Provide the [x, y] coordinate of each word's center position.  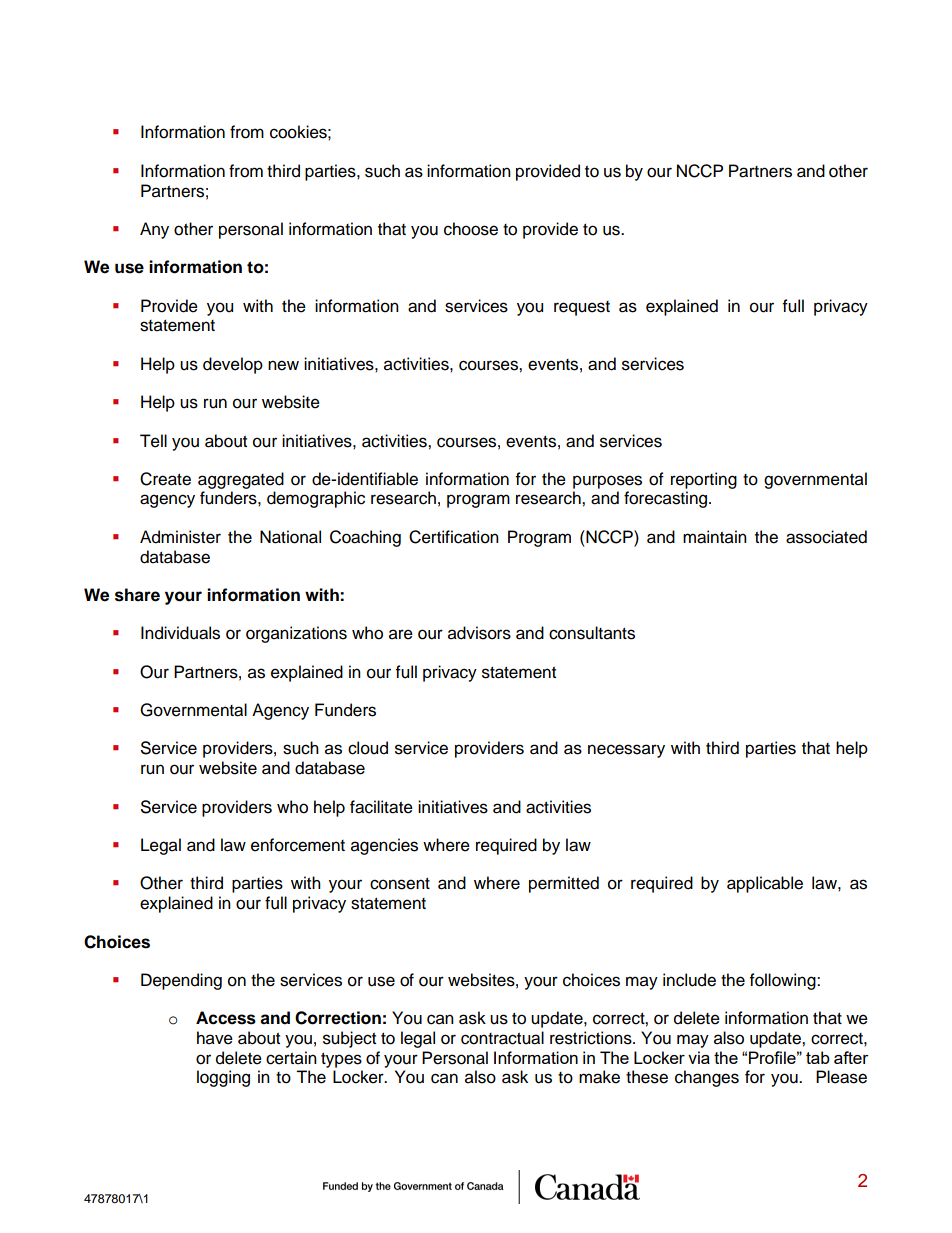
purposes [607, 482]
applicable [765, 884]
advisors [479, 633]
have [215, 1038]
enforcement [298, 845]
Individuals [180, 633]
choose [471, 229]
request [582, 308]
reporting [704, 480]
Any [154, 230]
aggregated [241, 480]
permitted [564, 884]
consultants [592, 633]
